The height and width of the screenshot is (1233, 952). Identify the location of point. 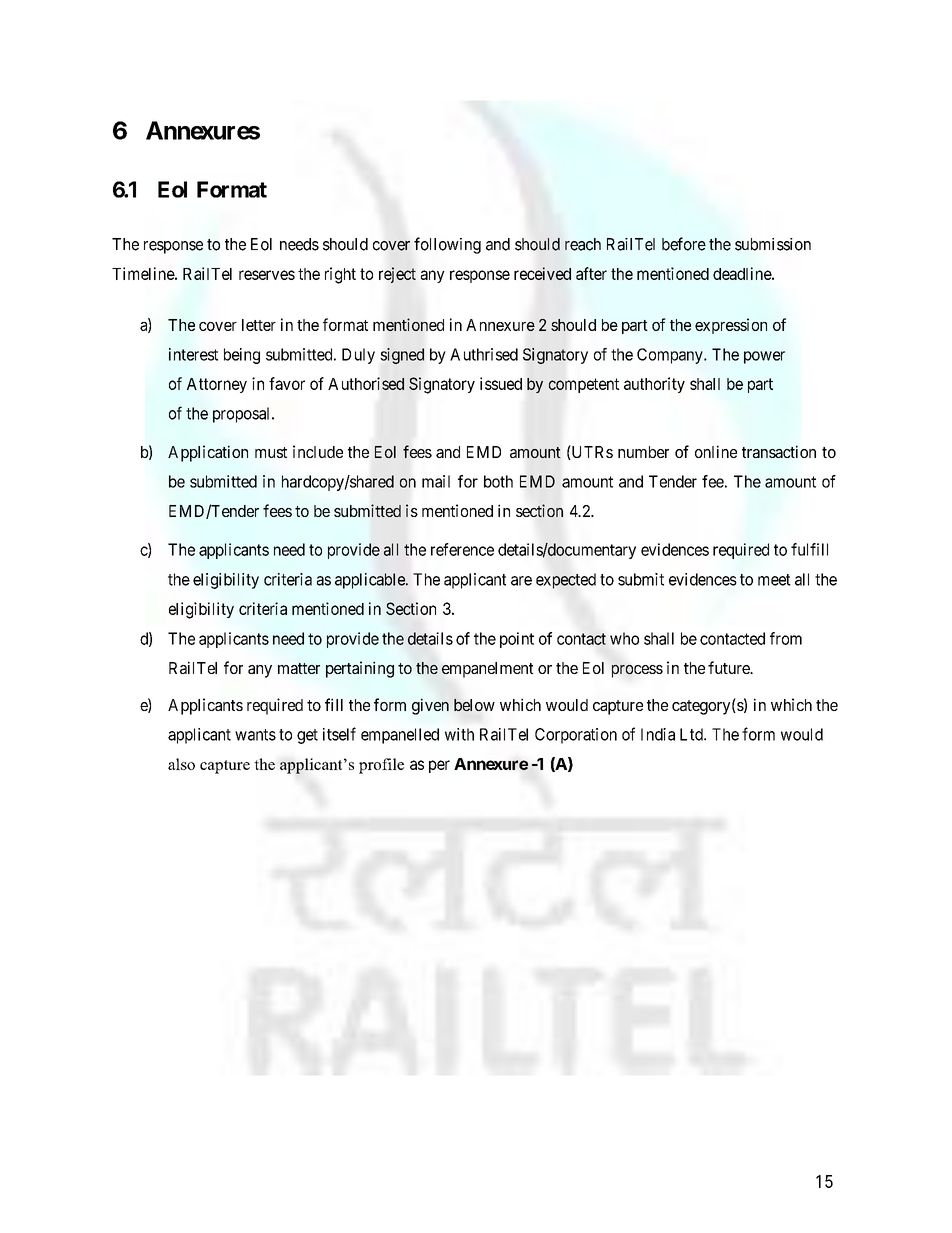
(517, 640).
